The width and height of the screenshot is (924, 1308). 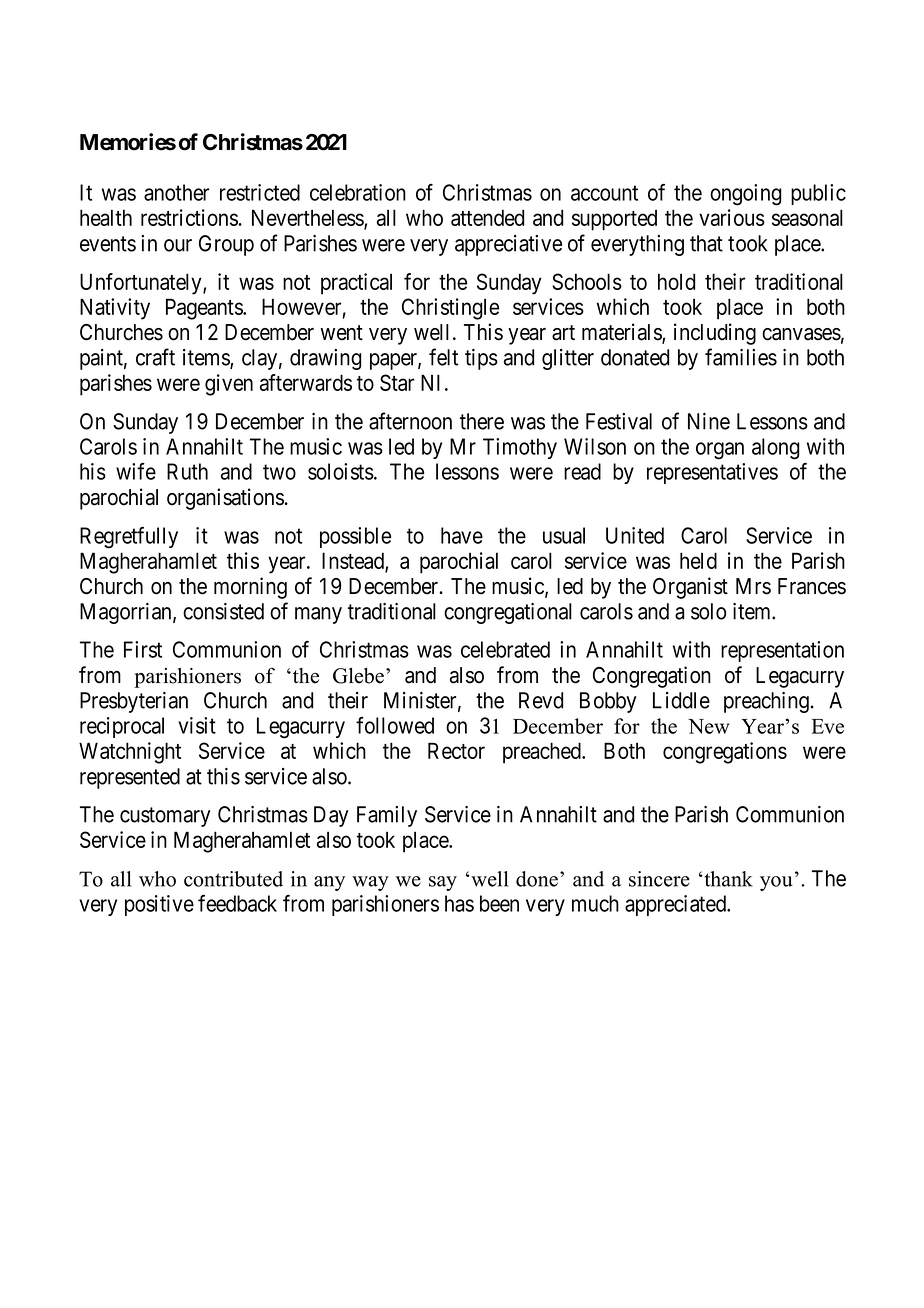 What do you see at coordinates (698, 560) in the screenshot?
I see `held` at bounding box center [698, 560].
